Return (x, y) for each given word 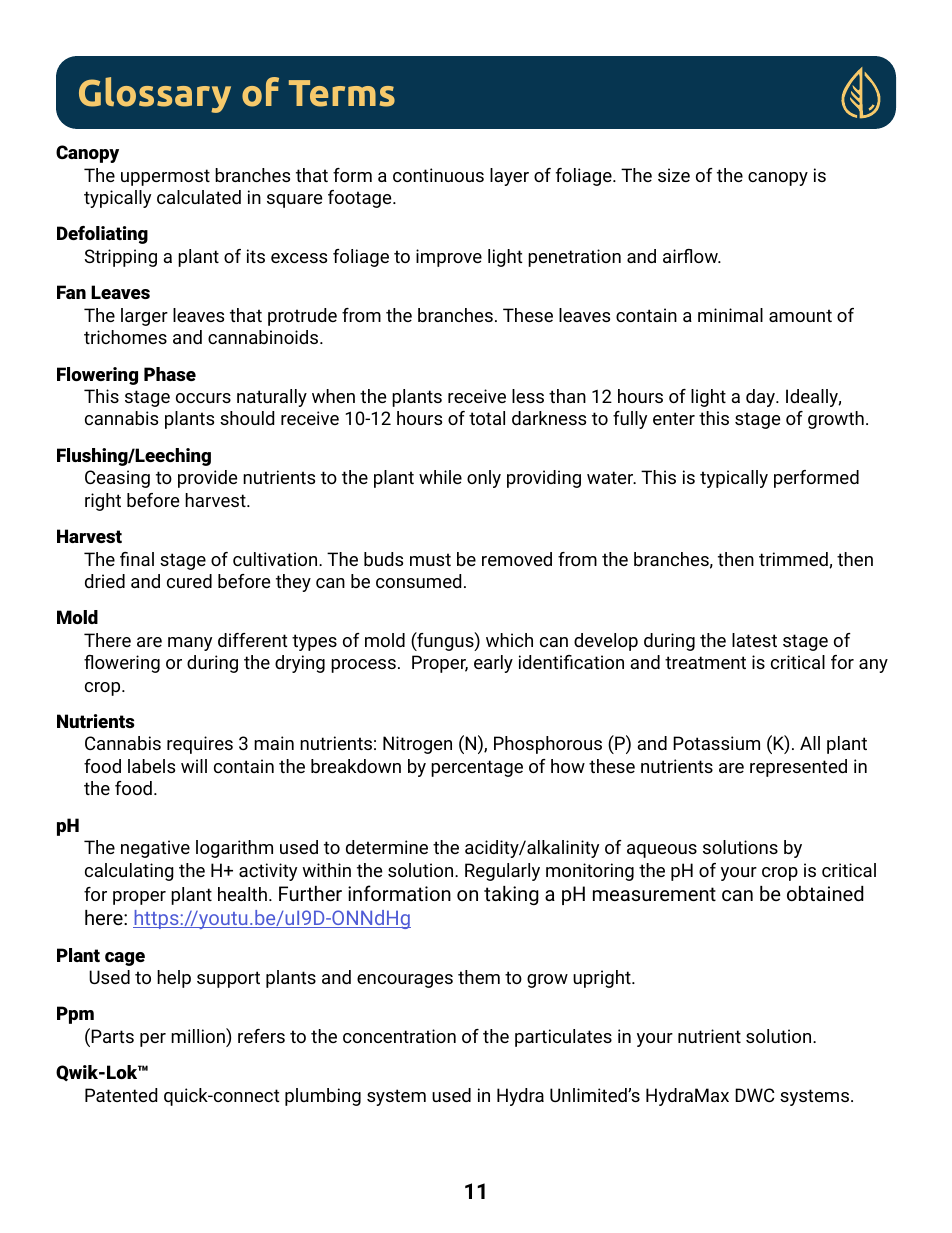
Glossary (155, 95)
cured (189, 581)
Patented (121, 1095)
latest (754, 640)
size (674, 175)
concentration (399, 1036)
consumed (418, 581)
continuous (438, 175)
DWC (755, 1095)
